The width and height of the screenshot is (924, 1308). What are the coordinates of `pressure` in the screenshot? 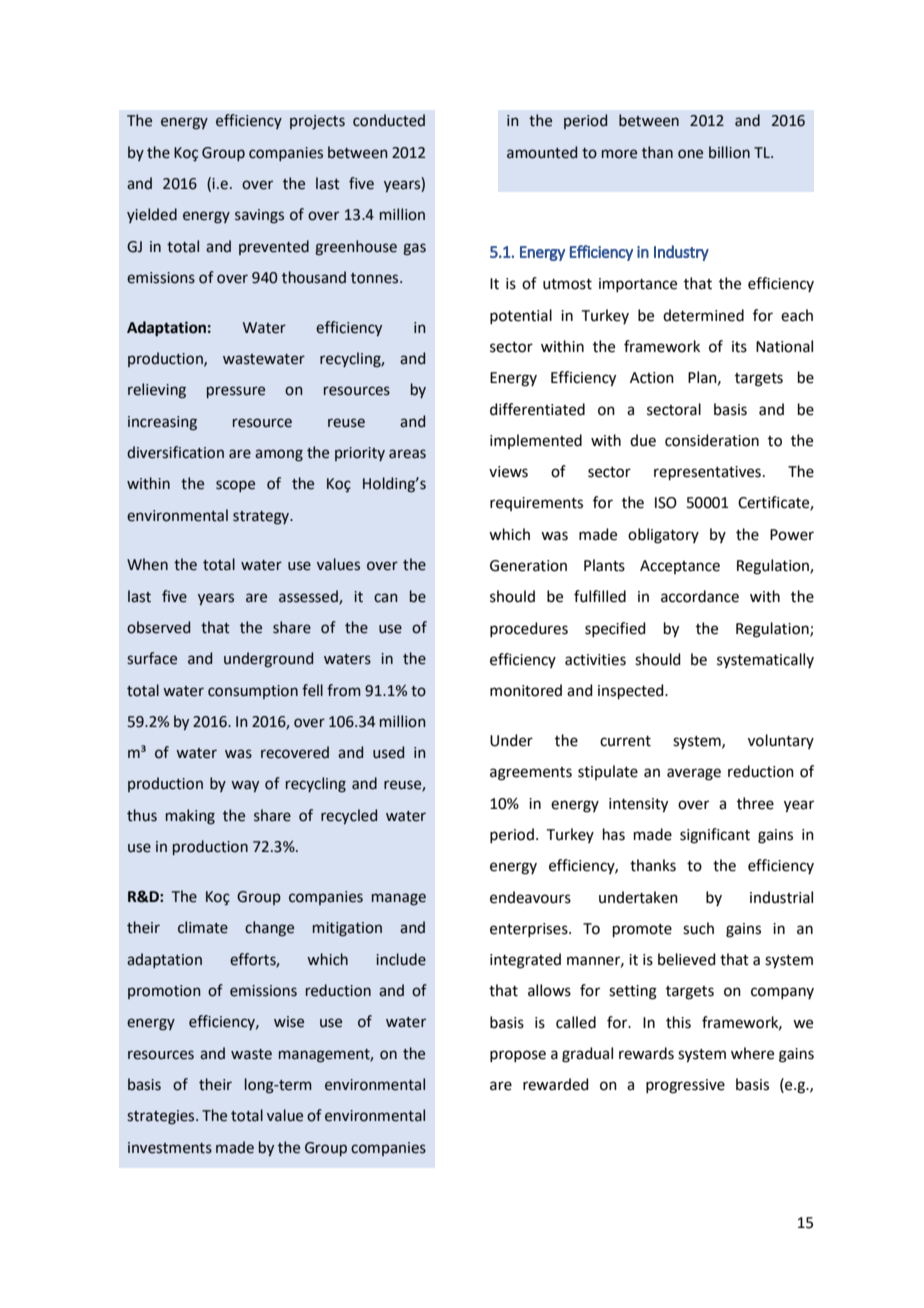 It's located at (236, 392).
